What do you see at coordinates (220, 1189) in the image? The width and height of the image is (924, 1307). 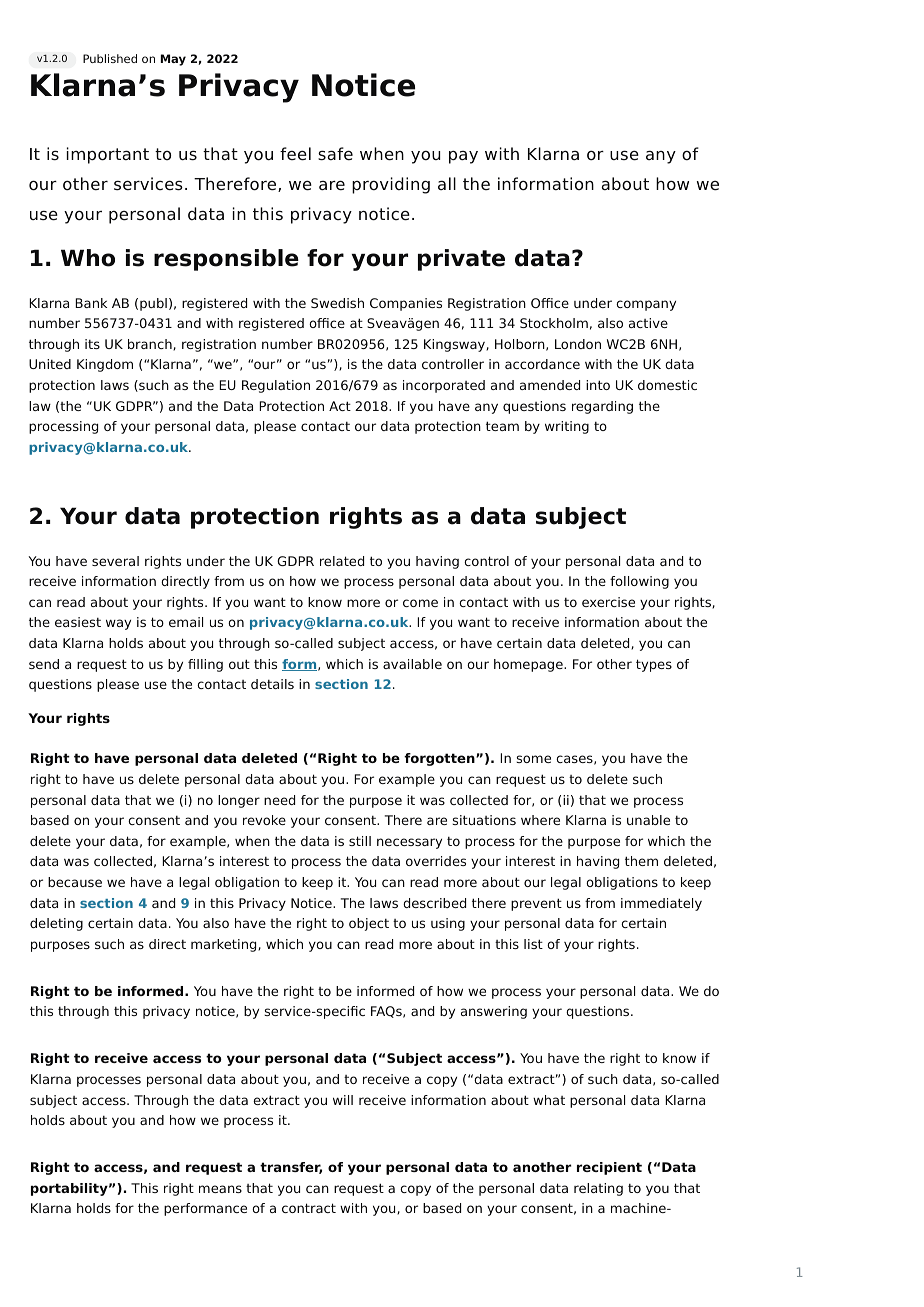 I see `means` at bounding box center [220, 1189].
